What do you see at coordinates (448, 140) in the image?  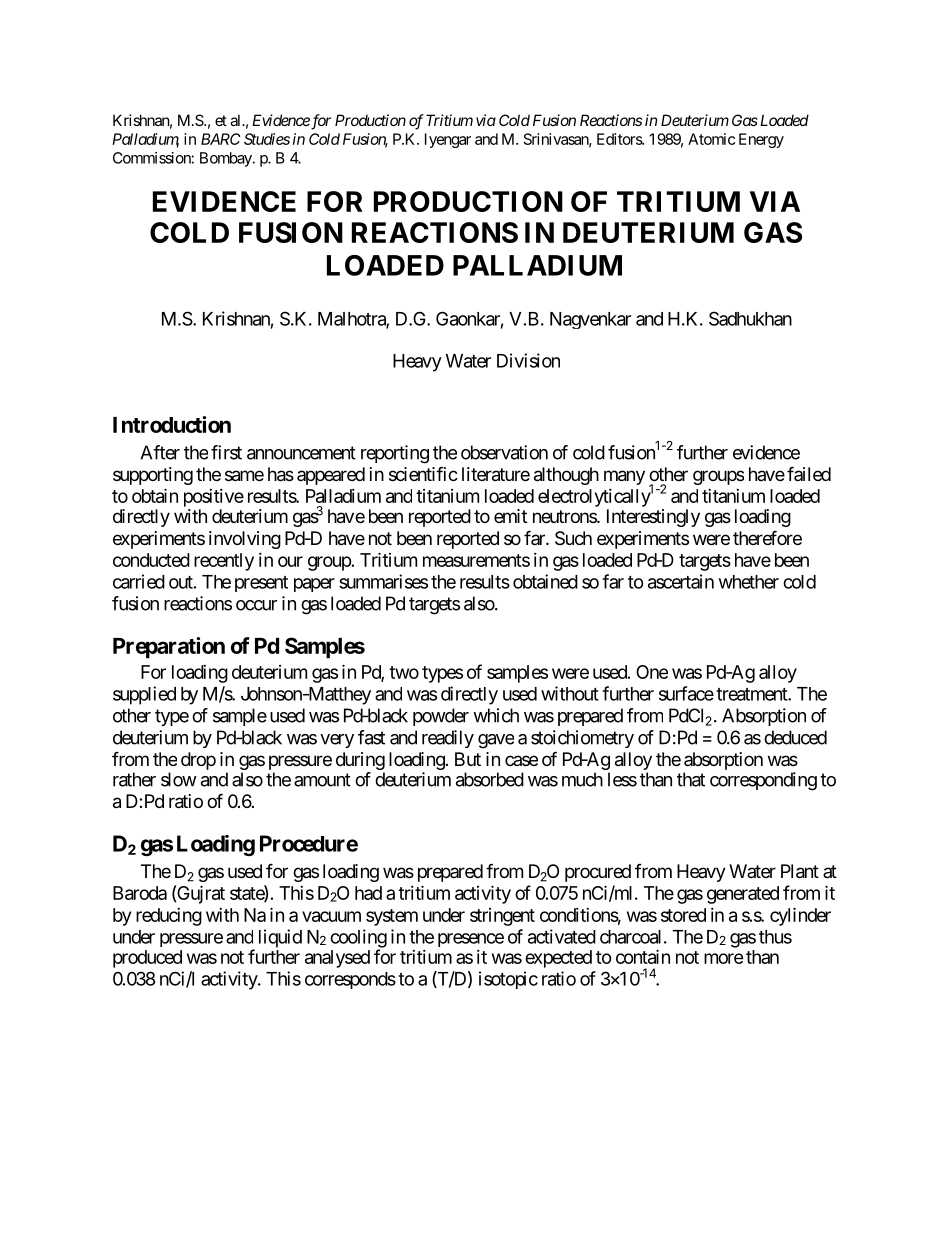 I see `Iyengar` at bounding box center [448, 140].
